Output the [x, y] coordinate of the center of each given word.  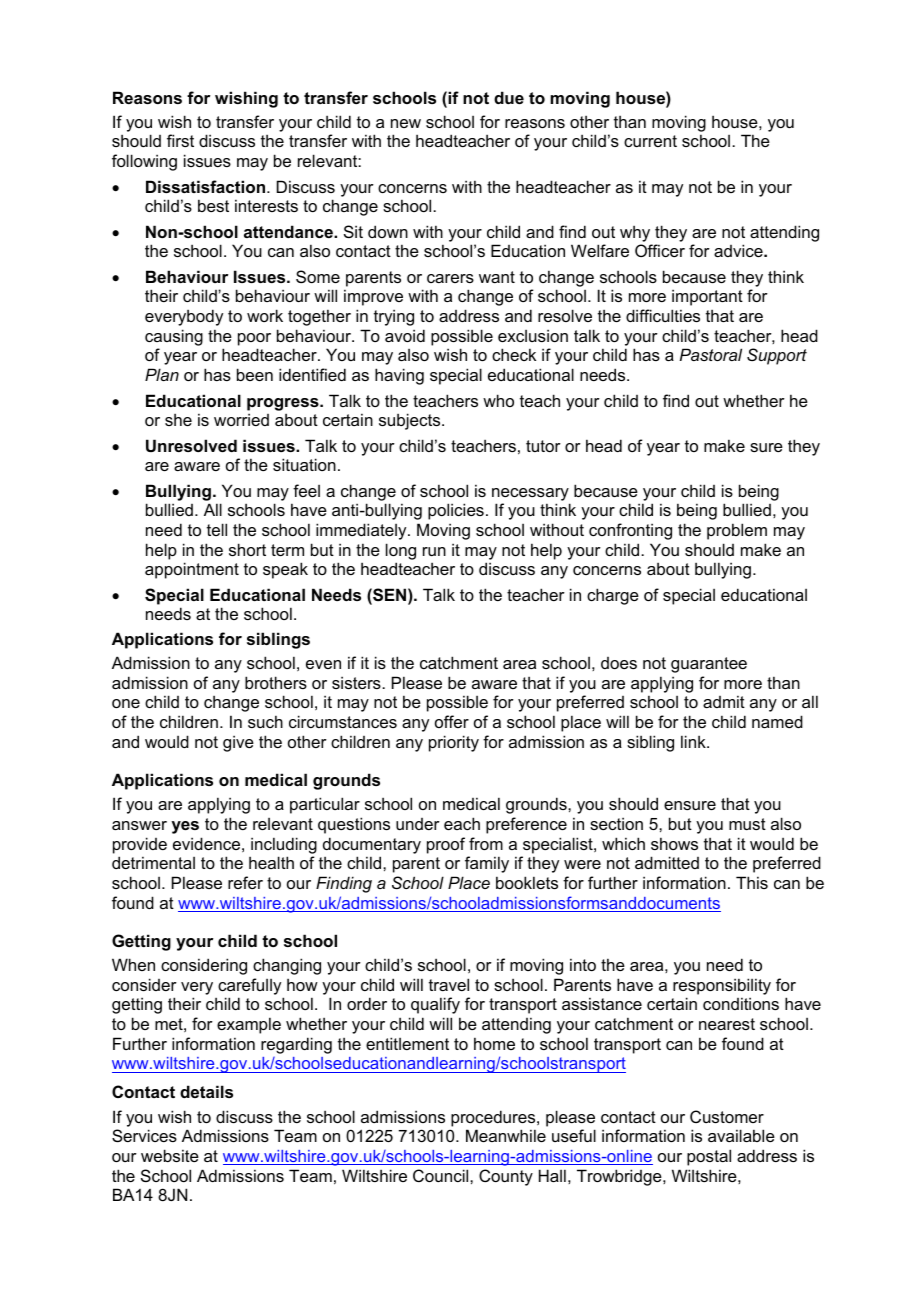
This [752, 882]
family [487, 864]
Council [442, 1175]
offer [452, 721]
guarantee [709, 665]
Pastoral [711, 354]
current [650, 141]
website [170, 1155]
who [498, 400]
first [180, 140]
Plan [162, 374]
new [406, 123]
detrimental [153, 862]
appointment [192, 570]
